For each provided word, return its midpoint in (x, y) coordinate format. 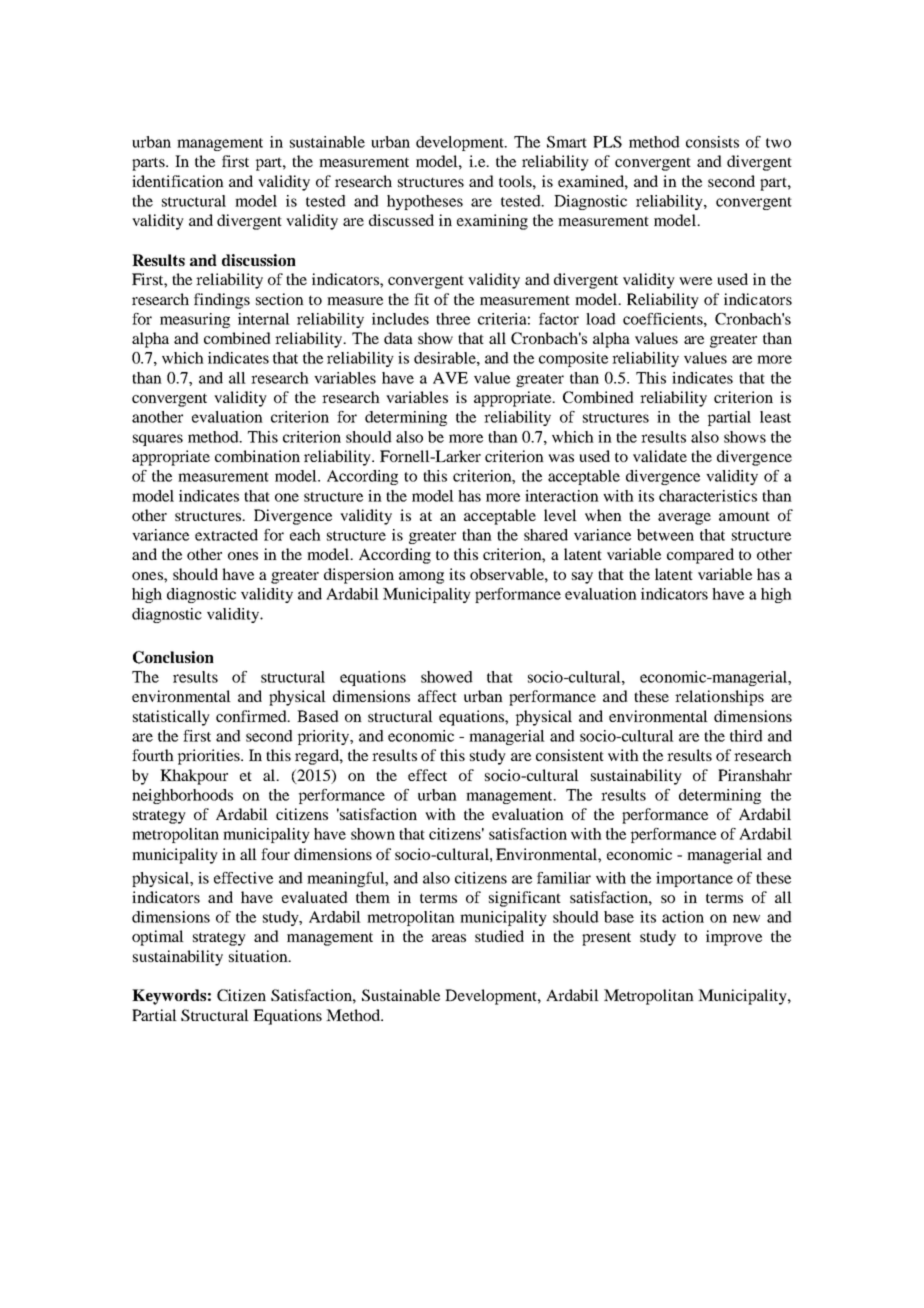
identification (178, 181)
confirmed (252, 716)
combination (257, 456)
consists (712, 142)
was (561, 458)
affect (437, 696)
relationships (719, 698)
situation (259, 956)
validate (660, 456)
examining (492, 222)
